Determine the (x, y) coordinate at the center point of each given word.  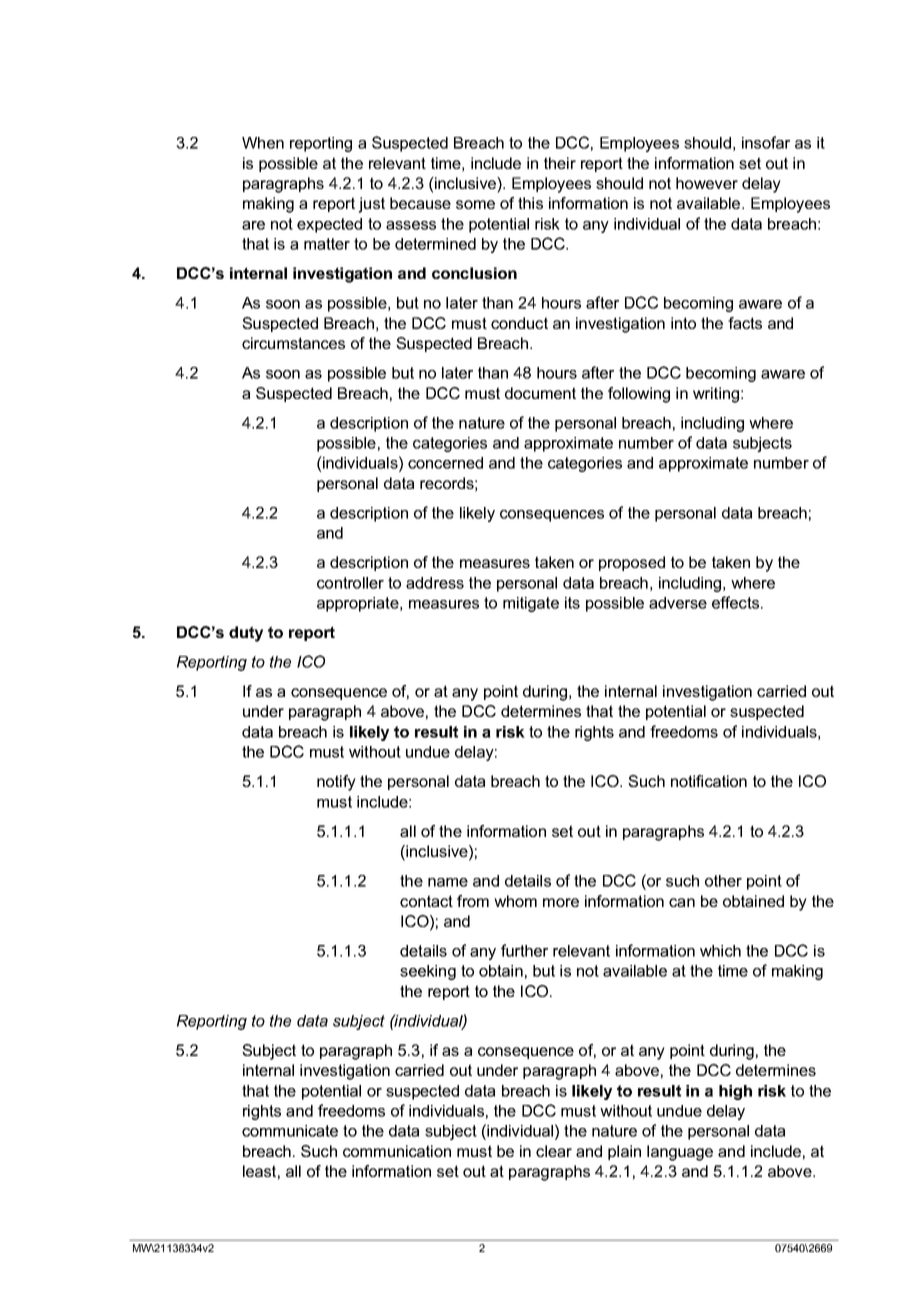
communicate (290, 1131)
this (530, 203)
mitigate (531, 604)
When (263, 143)
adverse (678, 603)
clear (554, 1151)
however (707, 183)
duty (246, 634)
